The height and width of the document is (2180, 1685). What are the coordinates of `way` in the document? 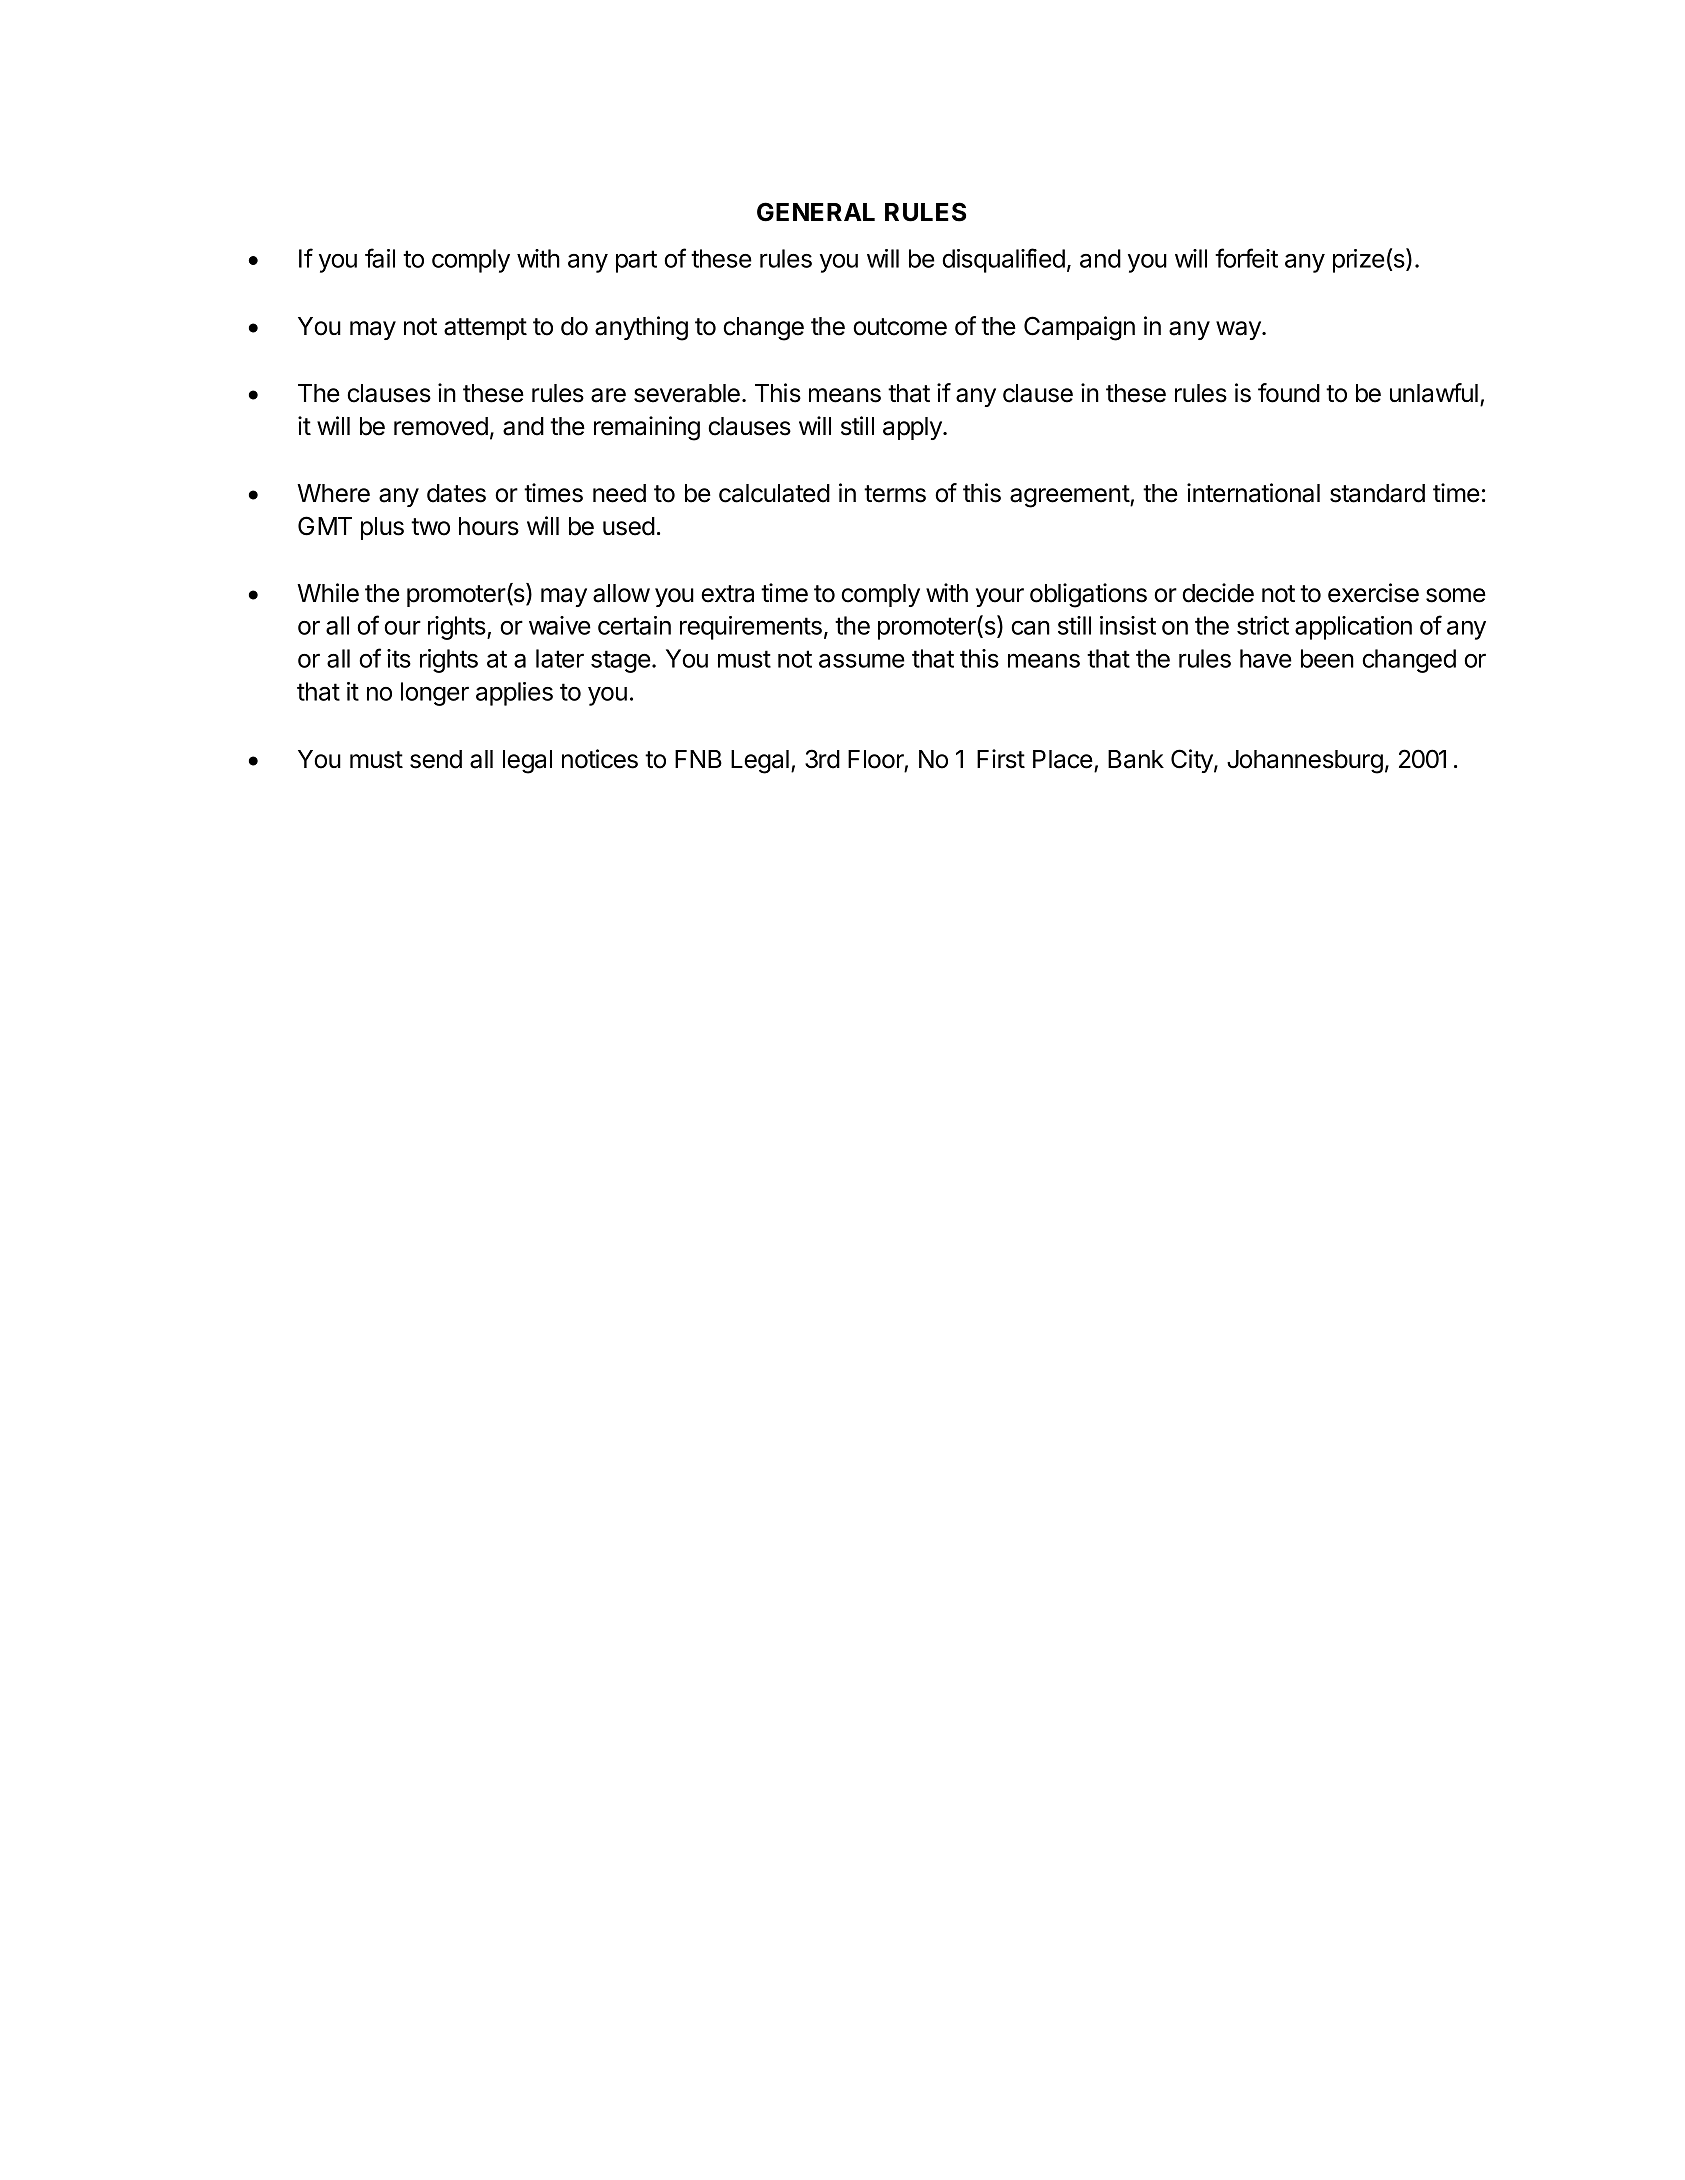 It's located at (1239, 330).
